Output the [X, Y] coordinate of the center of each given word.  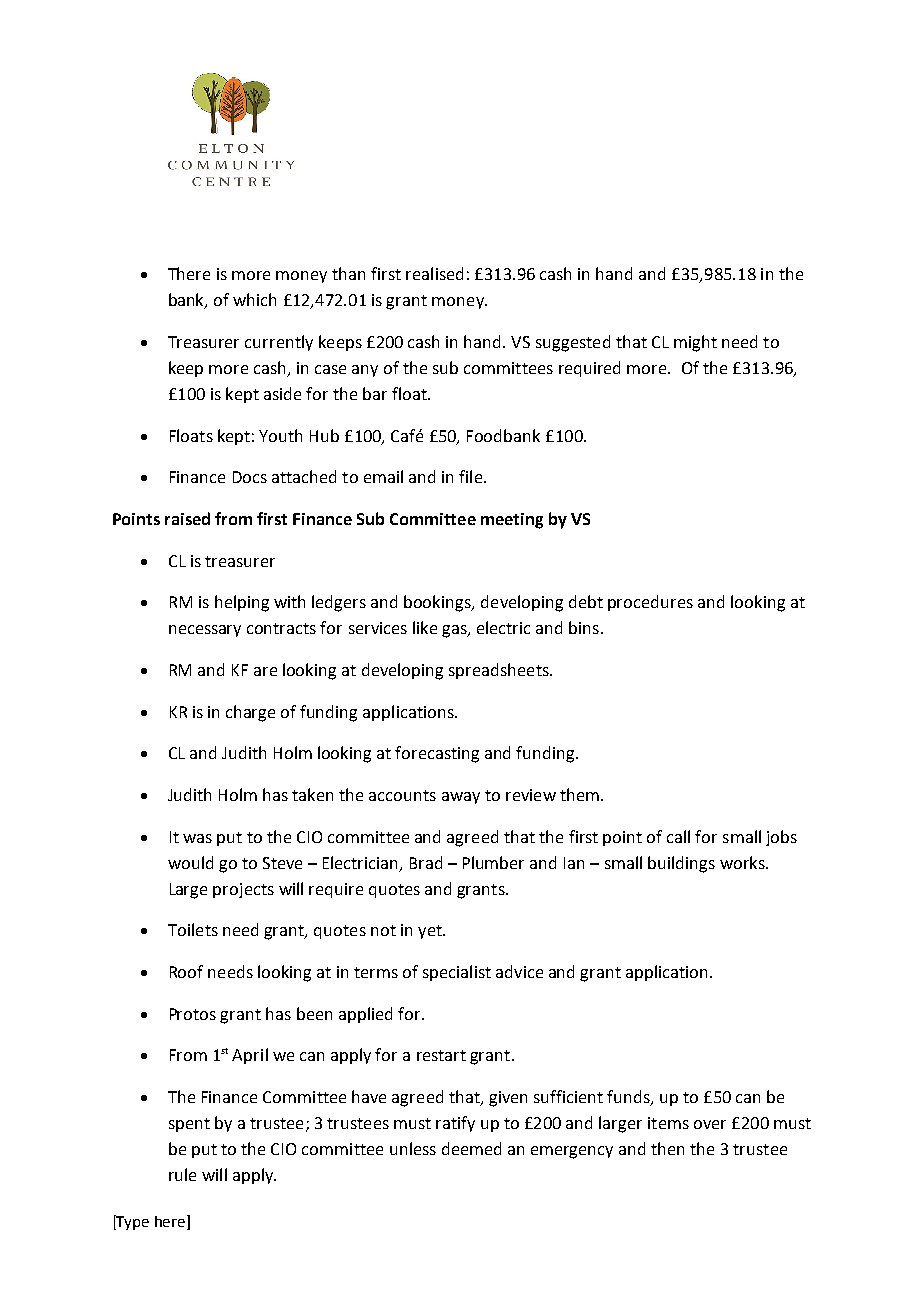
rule [182, 1174]
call [678, 836]
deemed [471, 1148]
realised [434, 273]
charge [250, 713]
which [254, 299]
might [695, 343]
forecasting [437, 754]
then [667, 1148]
